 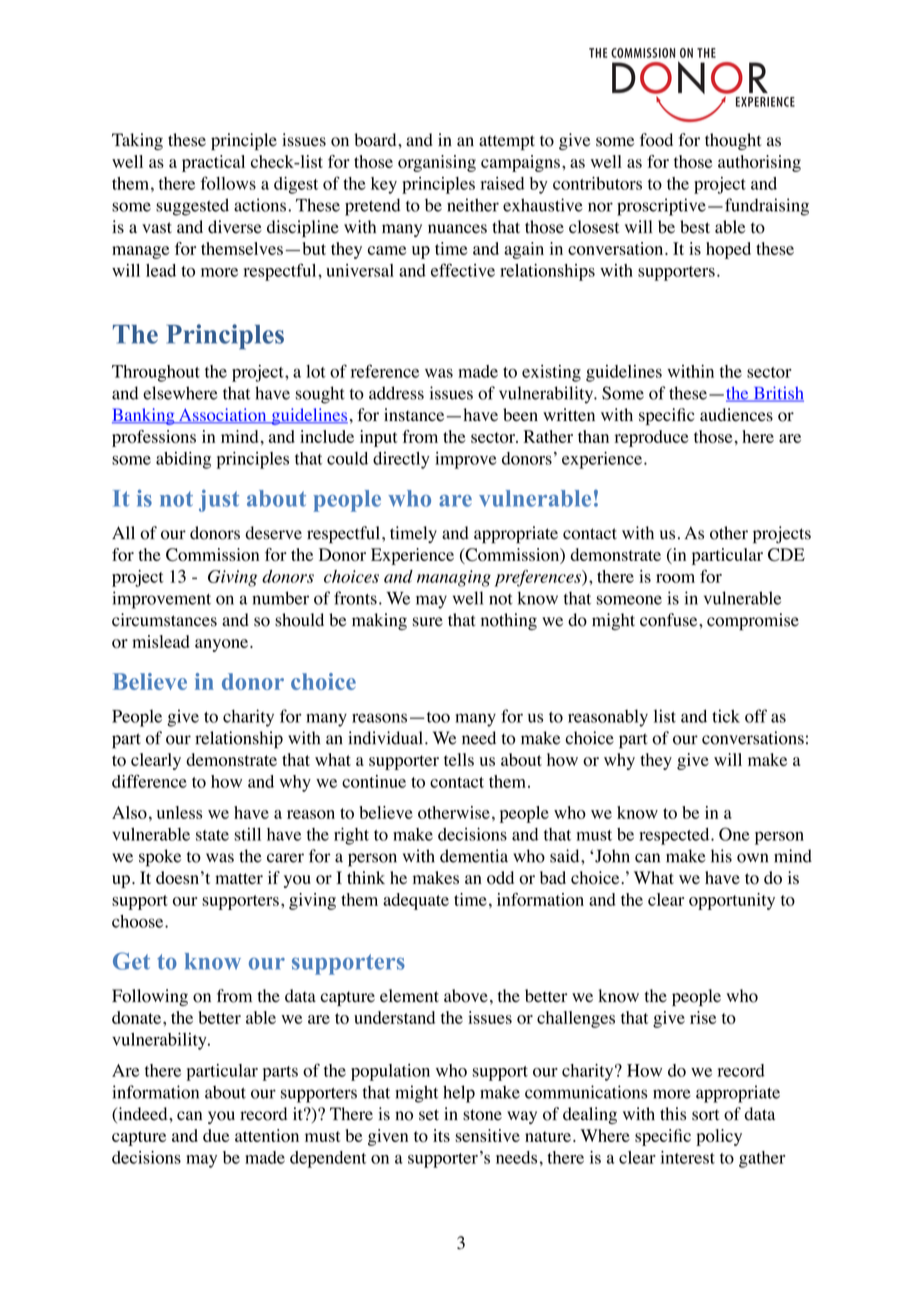 What do you see at coordinates (213, 163) in the page?
I see `practical` at bounding box center [213, 163].
